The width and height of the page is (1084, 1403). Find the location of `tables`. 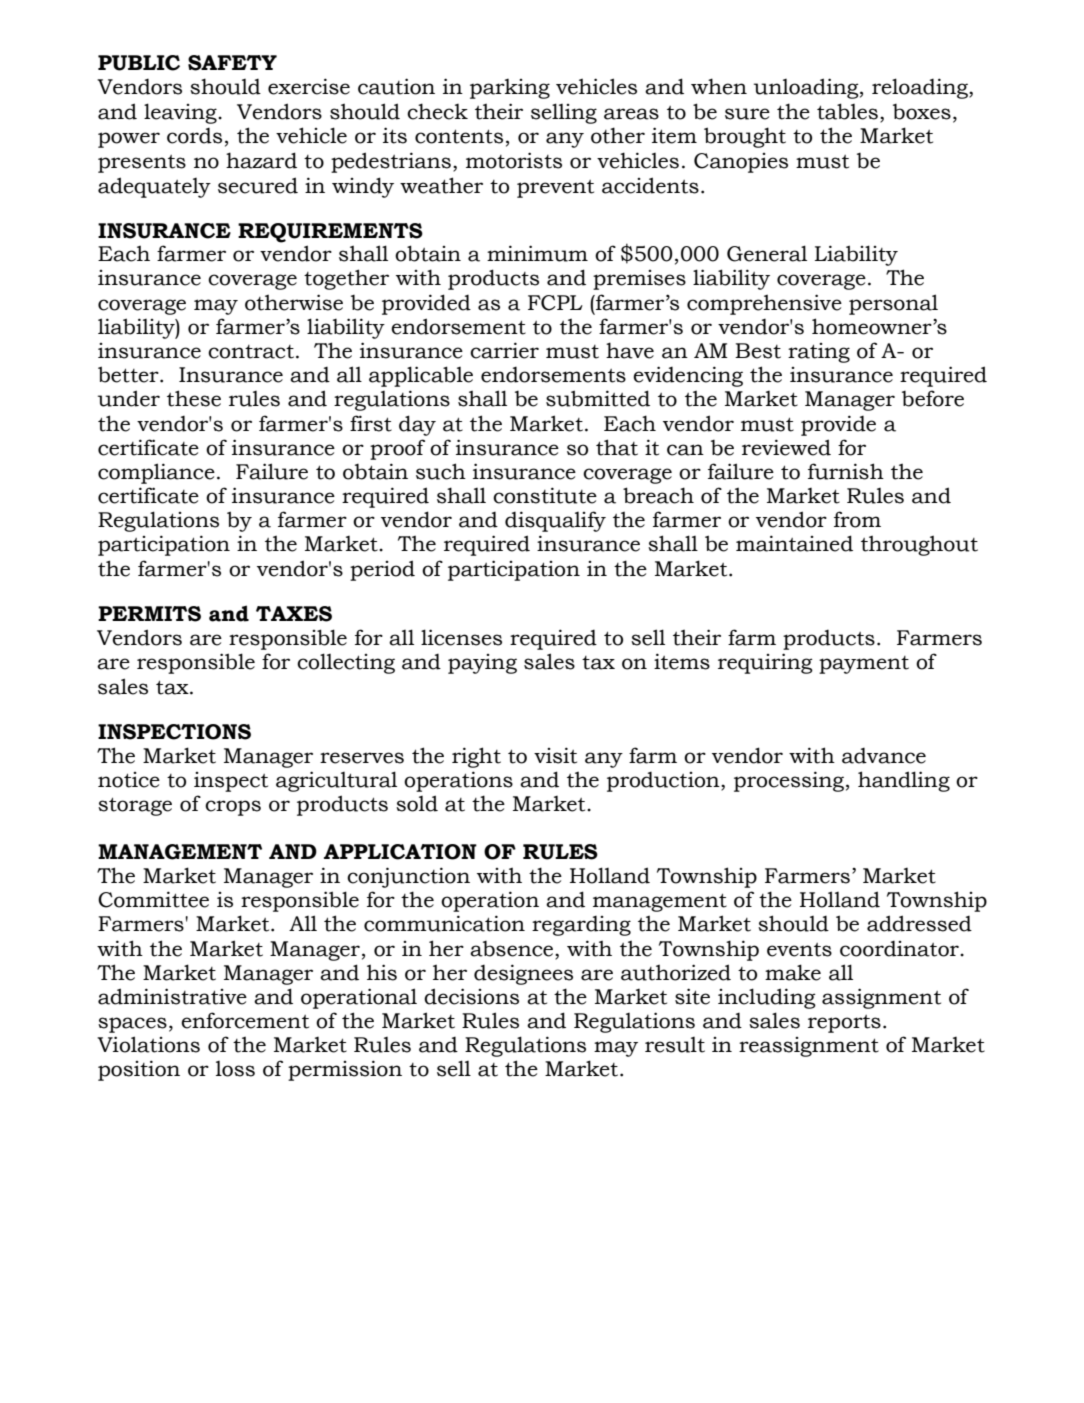

tables is located at coordinates (847, 111).
